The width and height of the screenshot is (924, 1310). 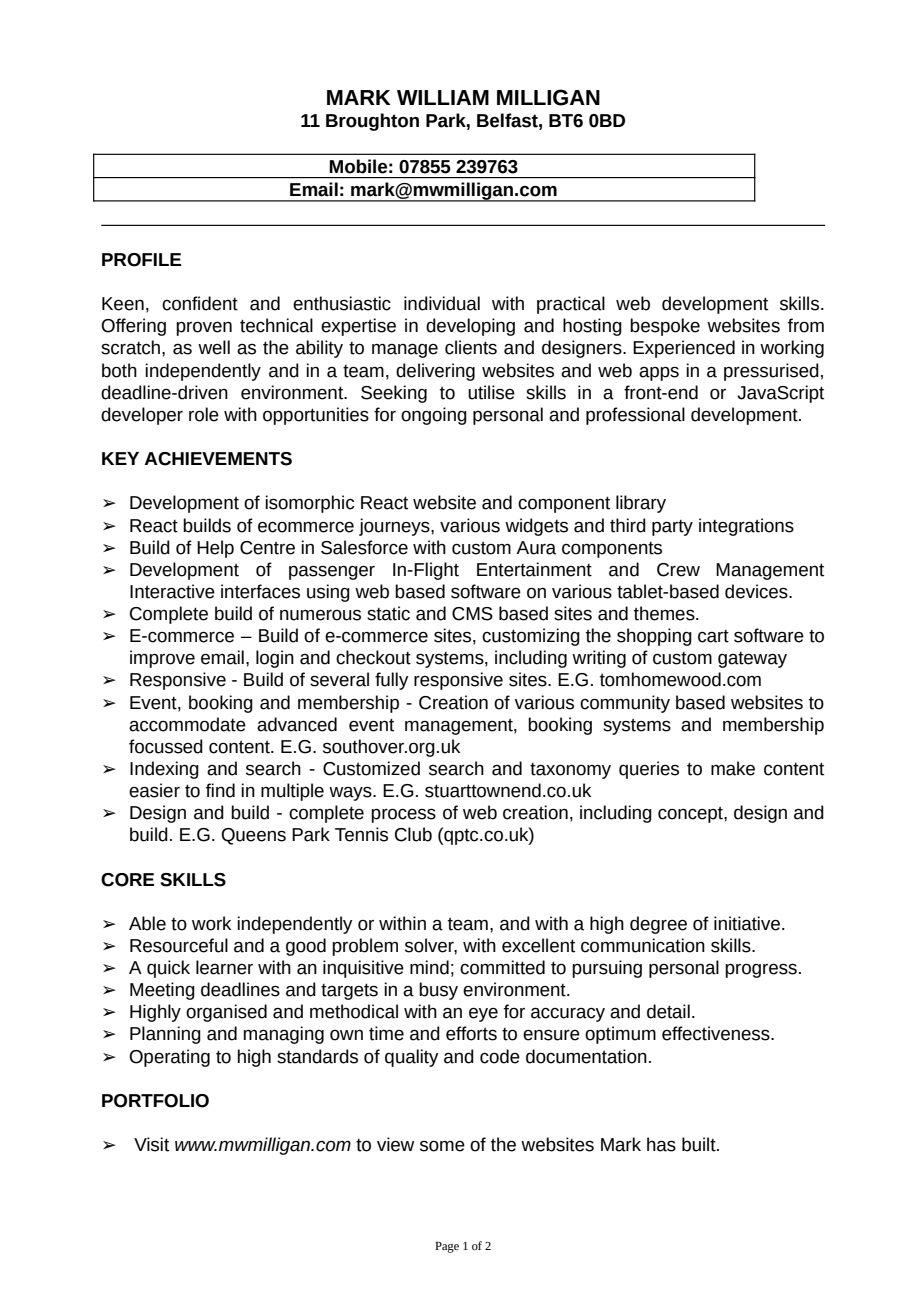 What do you see at coordinates (472, 614) in the screenshot?
I see `CMS` at bounding box center [472, 614].
